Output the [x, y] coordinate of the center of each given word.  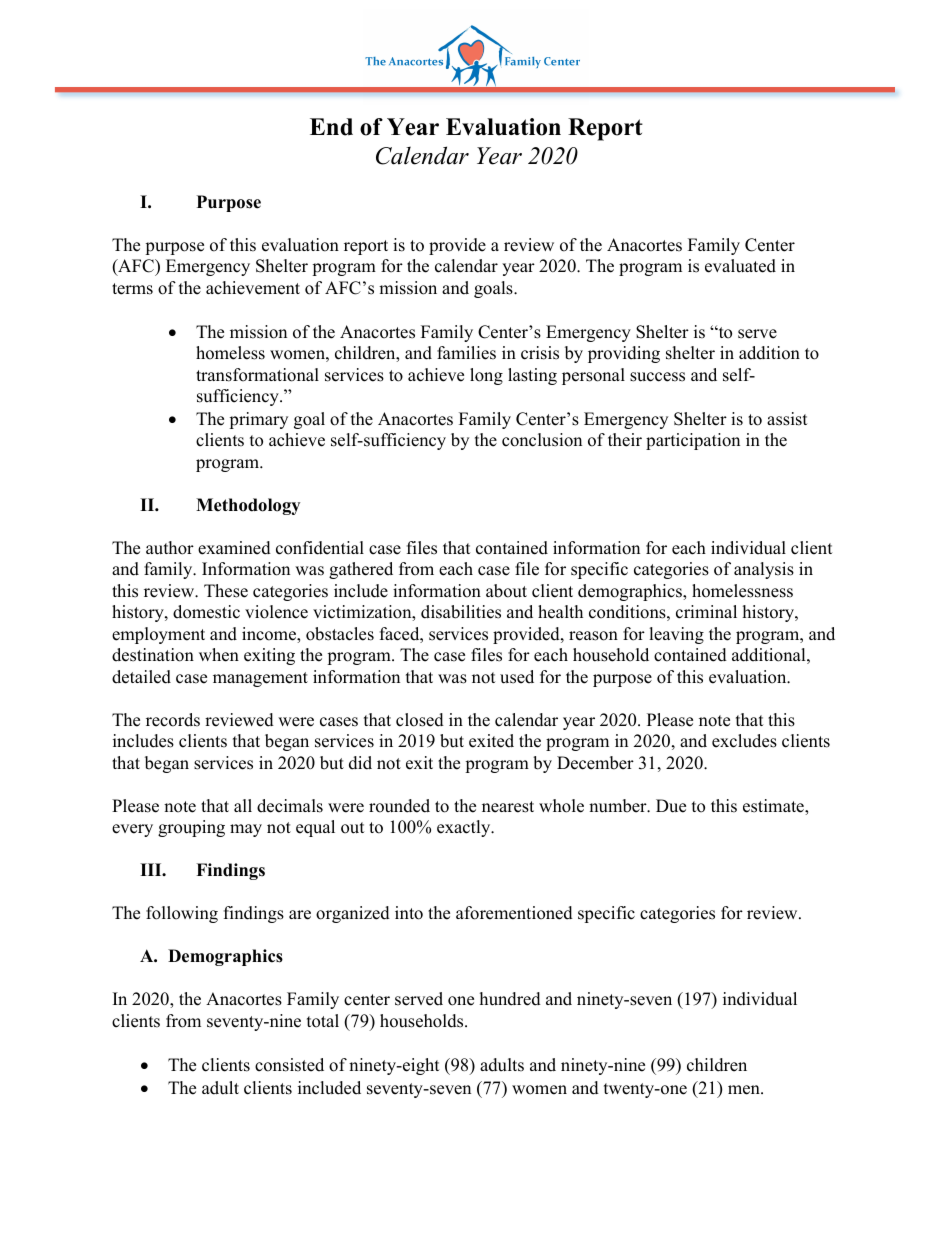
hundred [510, 999]
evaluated [740, 266]
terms [132, 289]
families [466, 353]
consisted [289, 1065]
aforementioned [514, 913]
